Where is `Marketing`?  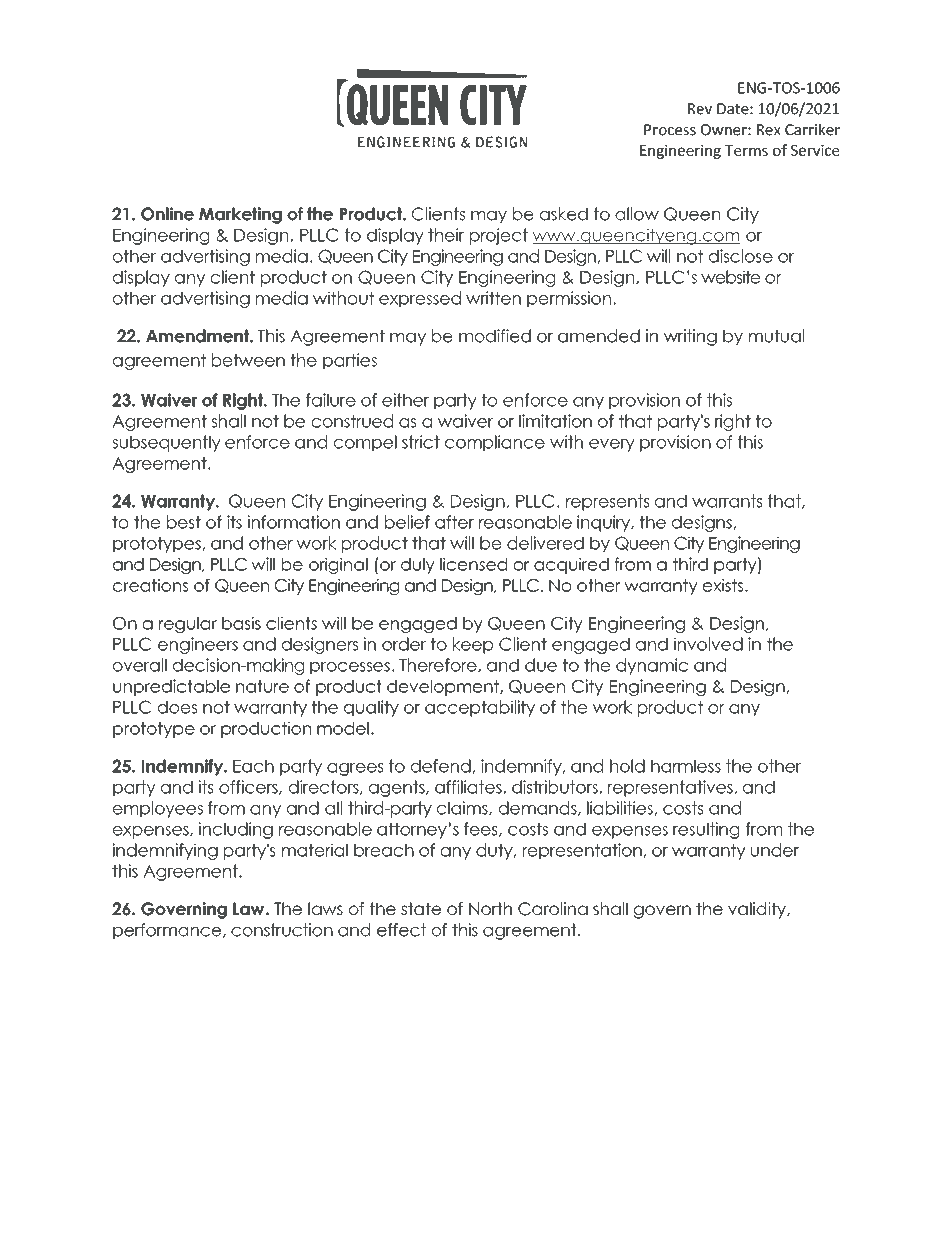 Marketing is located at coordinates (240, 215).
